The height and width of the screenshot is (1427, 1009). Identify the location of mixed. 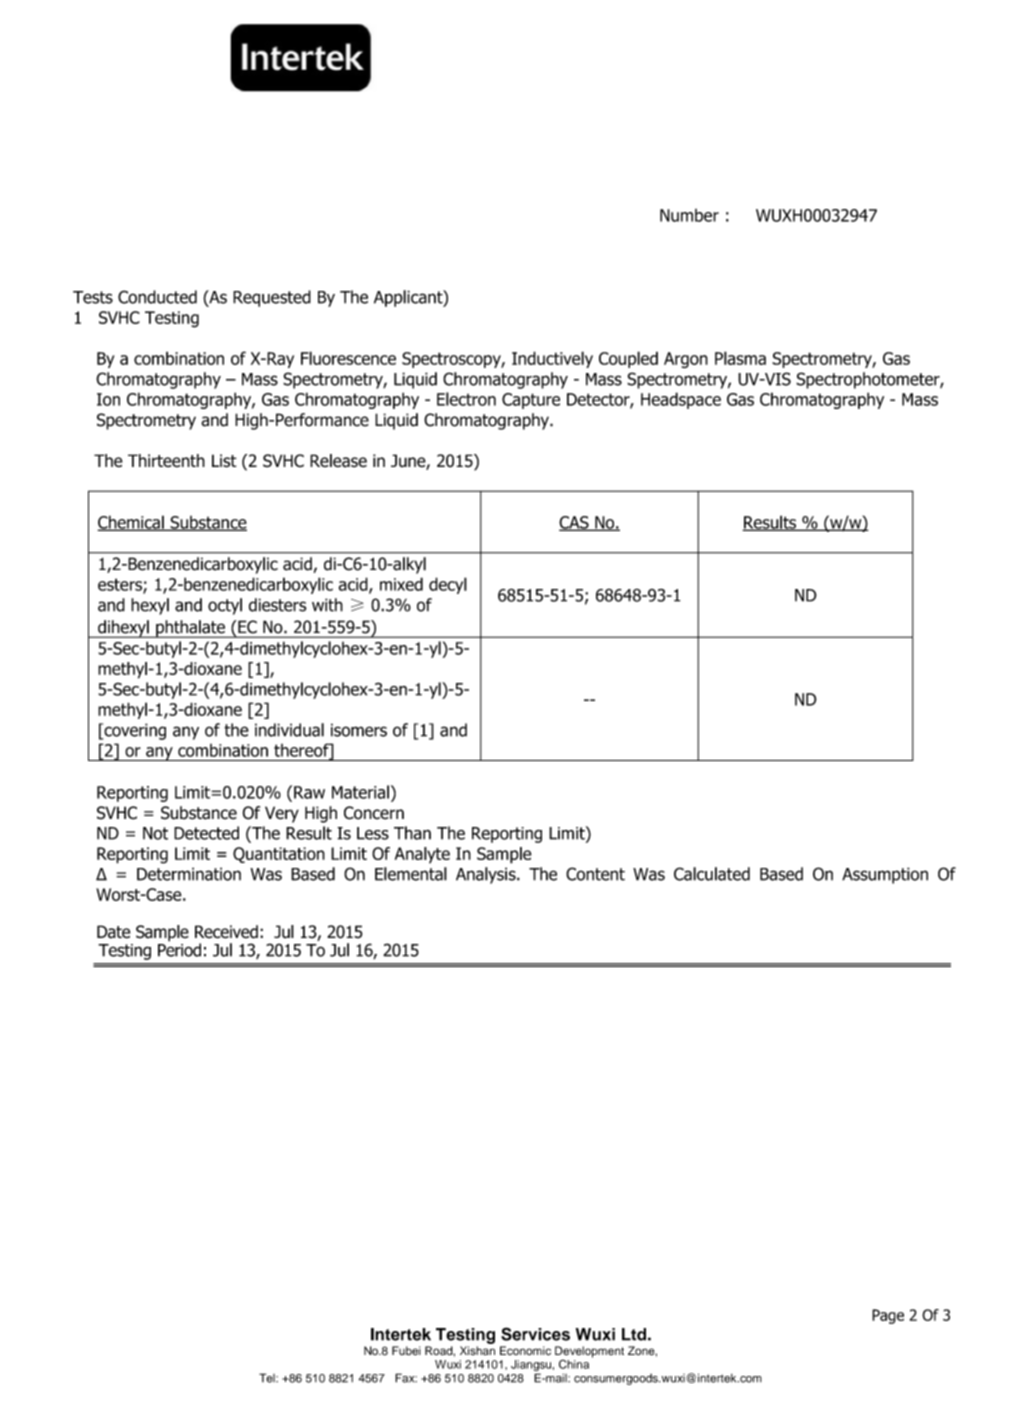
(401, 584).
